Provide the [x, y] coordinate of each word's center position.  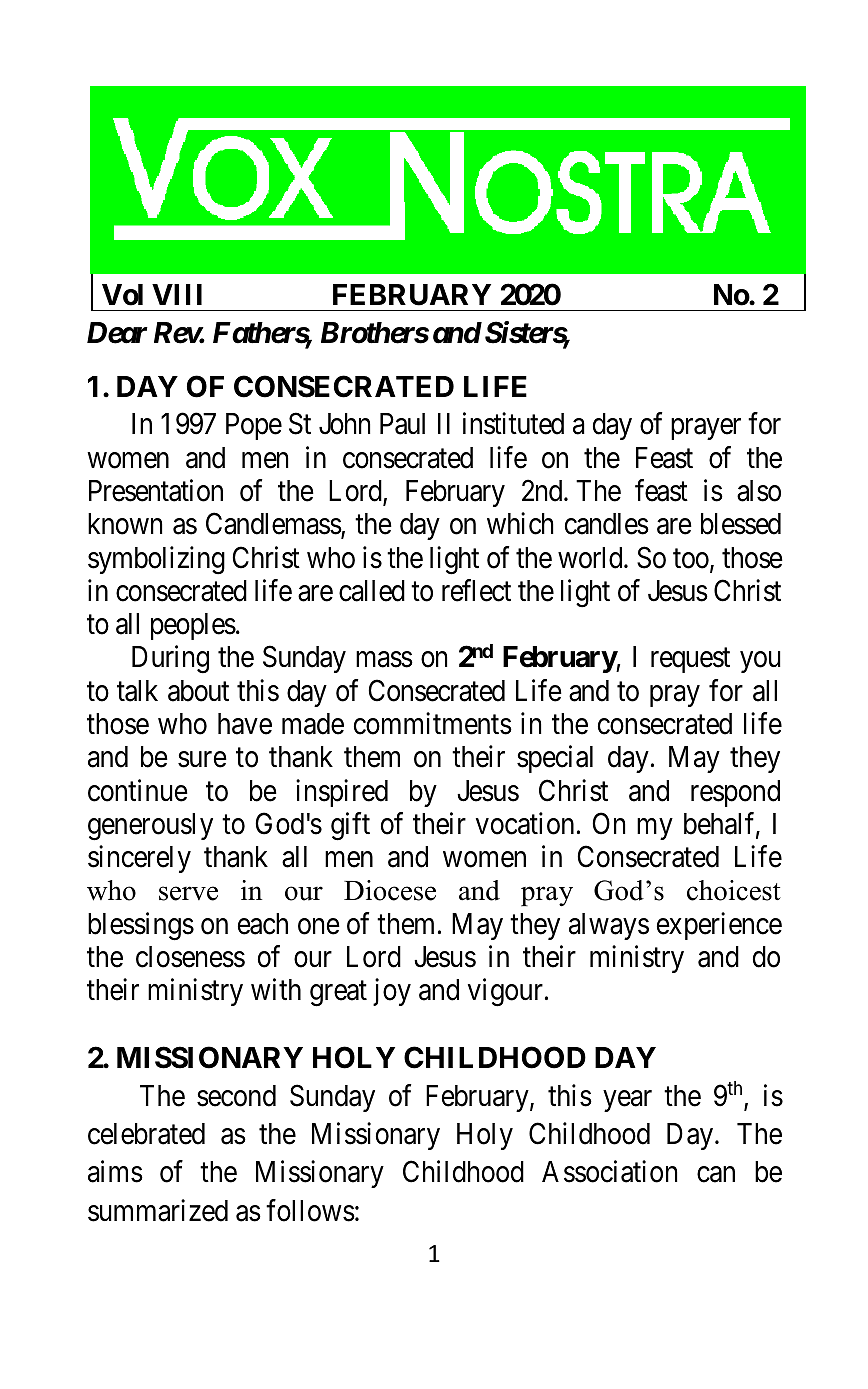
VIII [177, 294]
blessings [141, 926]
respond [735, 793]
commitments [433, 723]
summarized [158, 1210]
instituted [513, 424]
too [692, 560]
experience [719, 926]
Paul [402, 424]
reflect [476, 590]
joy [392, 992]
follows [310, 1210]
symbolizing [156, 560]
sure [202, 760]
